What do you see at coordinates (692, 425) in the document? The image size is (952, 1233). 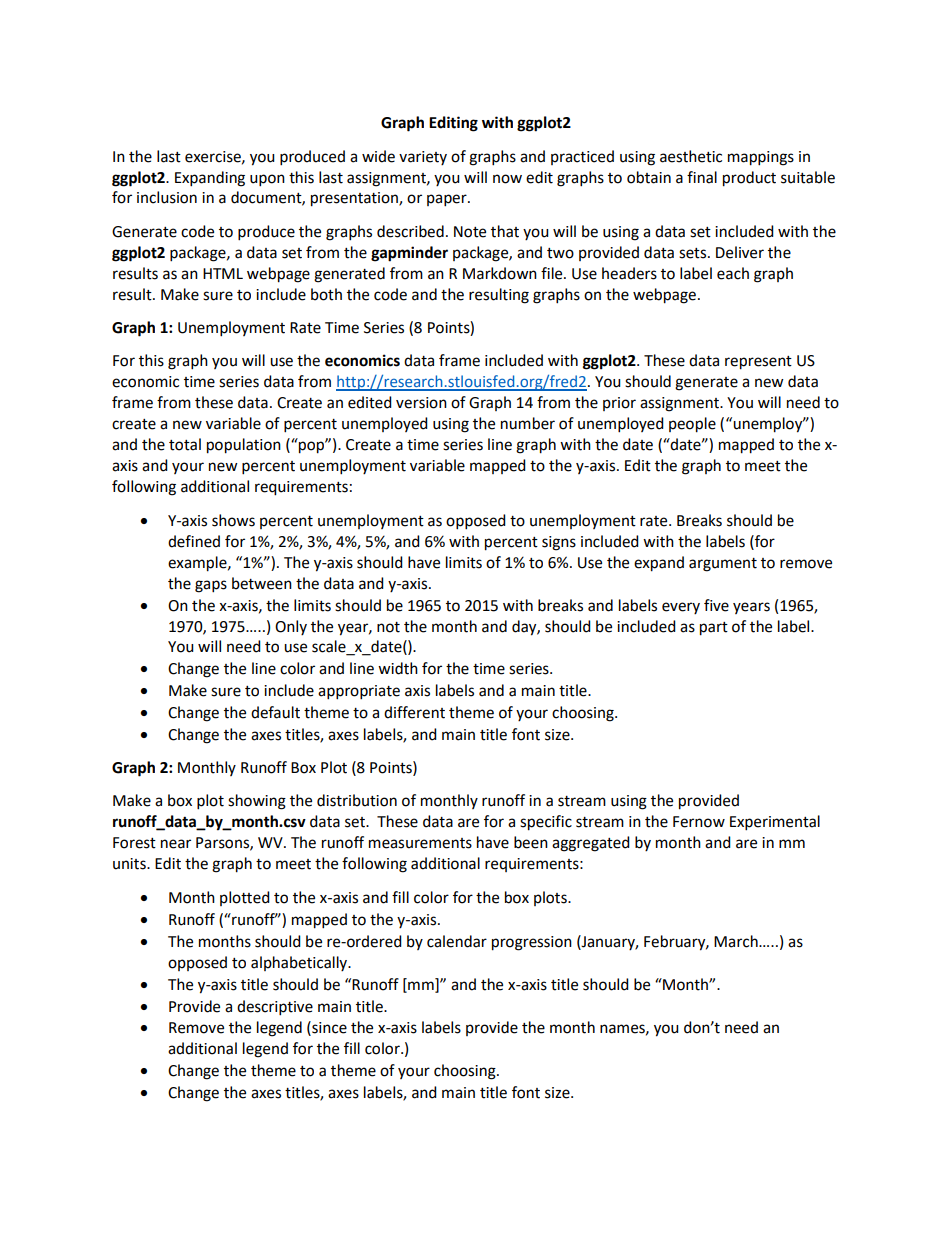 I see `people` at bounding box center [692, 425].
